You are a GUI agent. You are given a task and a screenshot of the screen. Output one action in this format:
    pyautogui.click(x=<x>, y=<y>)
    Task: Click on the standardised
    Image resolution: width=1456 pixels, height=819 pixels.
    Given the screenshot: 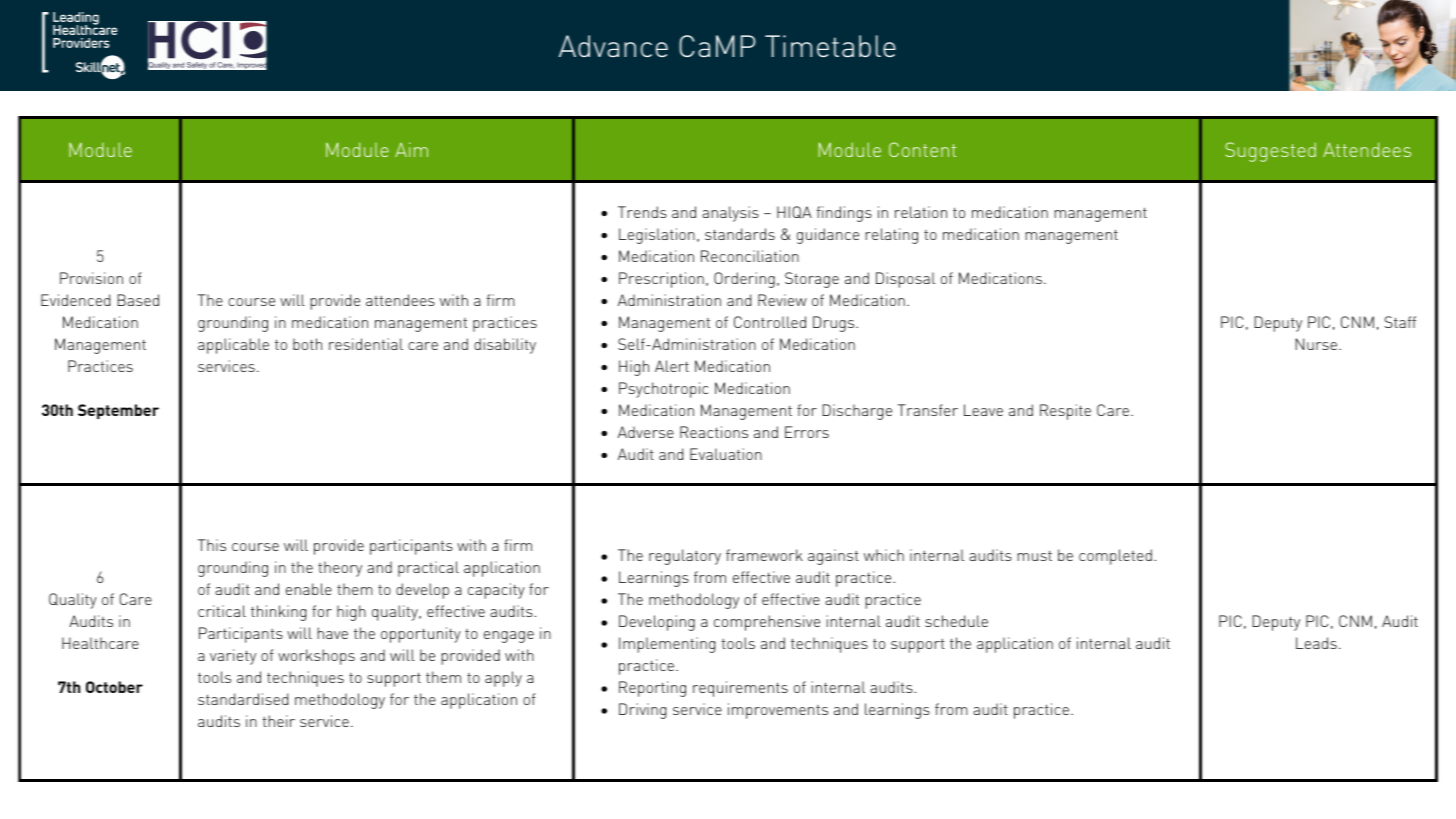 What is the action you would take?
    pyautogui.click(x=243, y=699)
